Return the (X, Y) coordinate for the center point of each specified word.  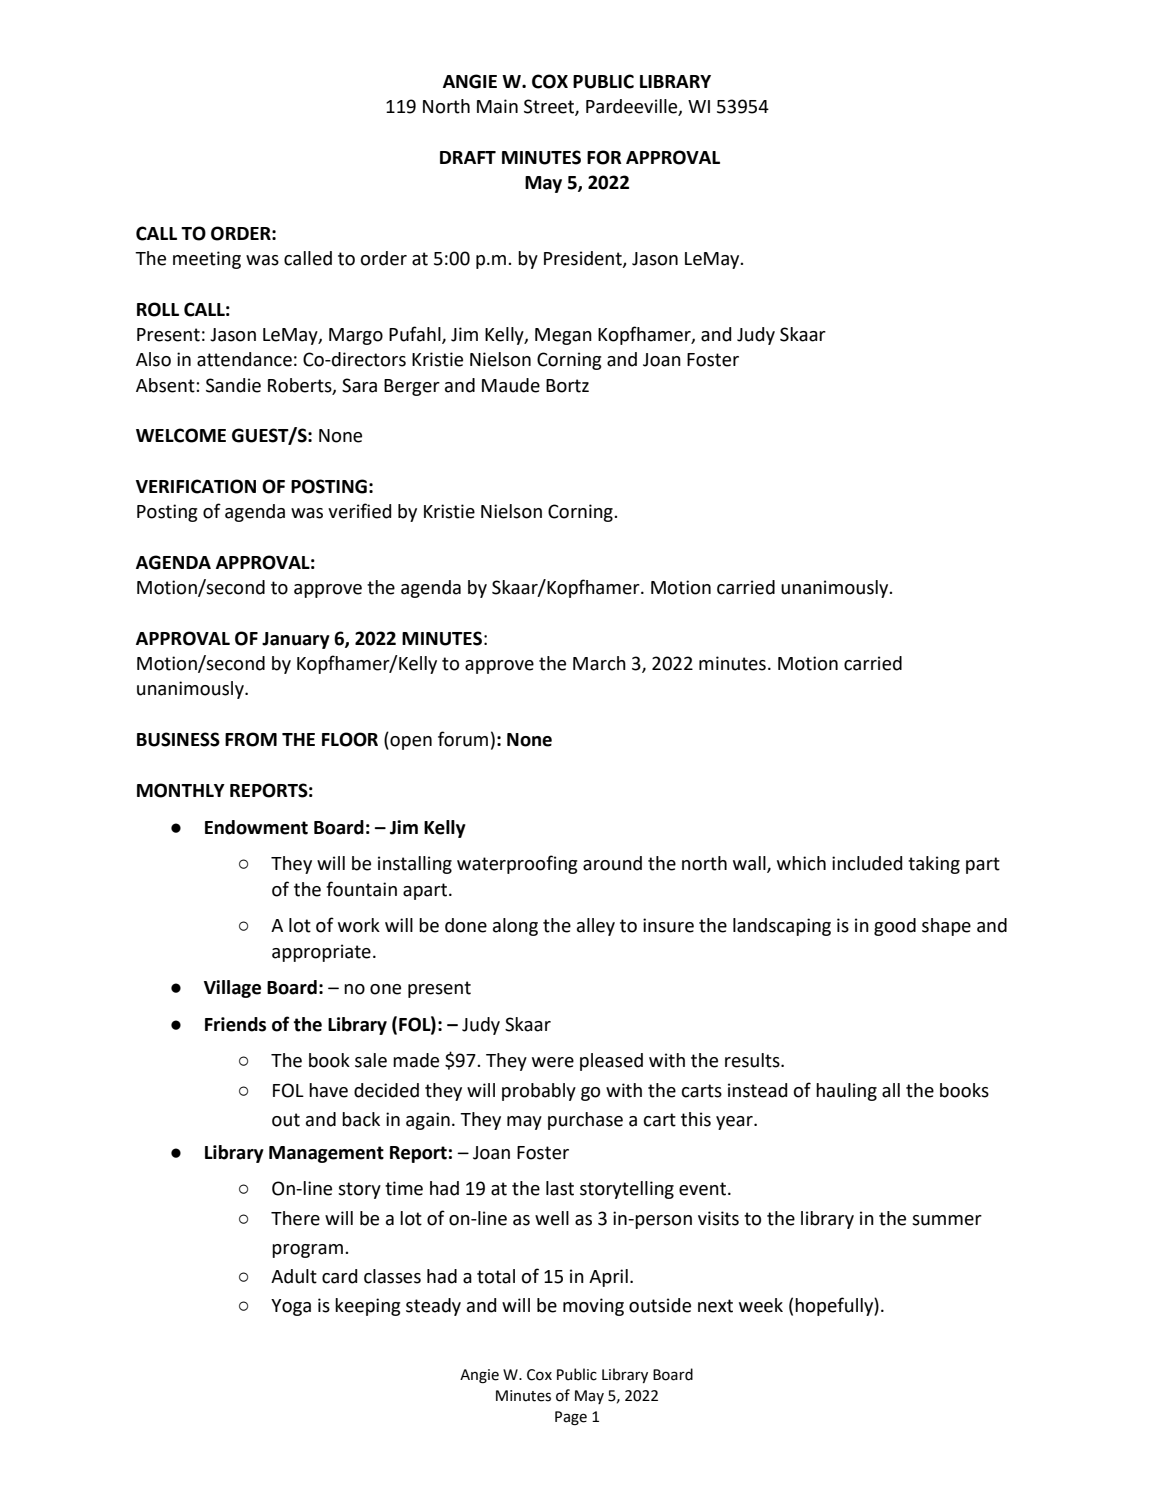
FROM (251, 739)
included (867, 863)
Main (497, 106)
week (761, 1305)
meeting (207, 260)
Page (571, 1418)
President (584, 259)
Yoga (291, 1307)
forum (463, 739)
